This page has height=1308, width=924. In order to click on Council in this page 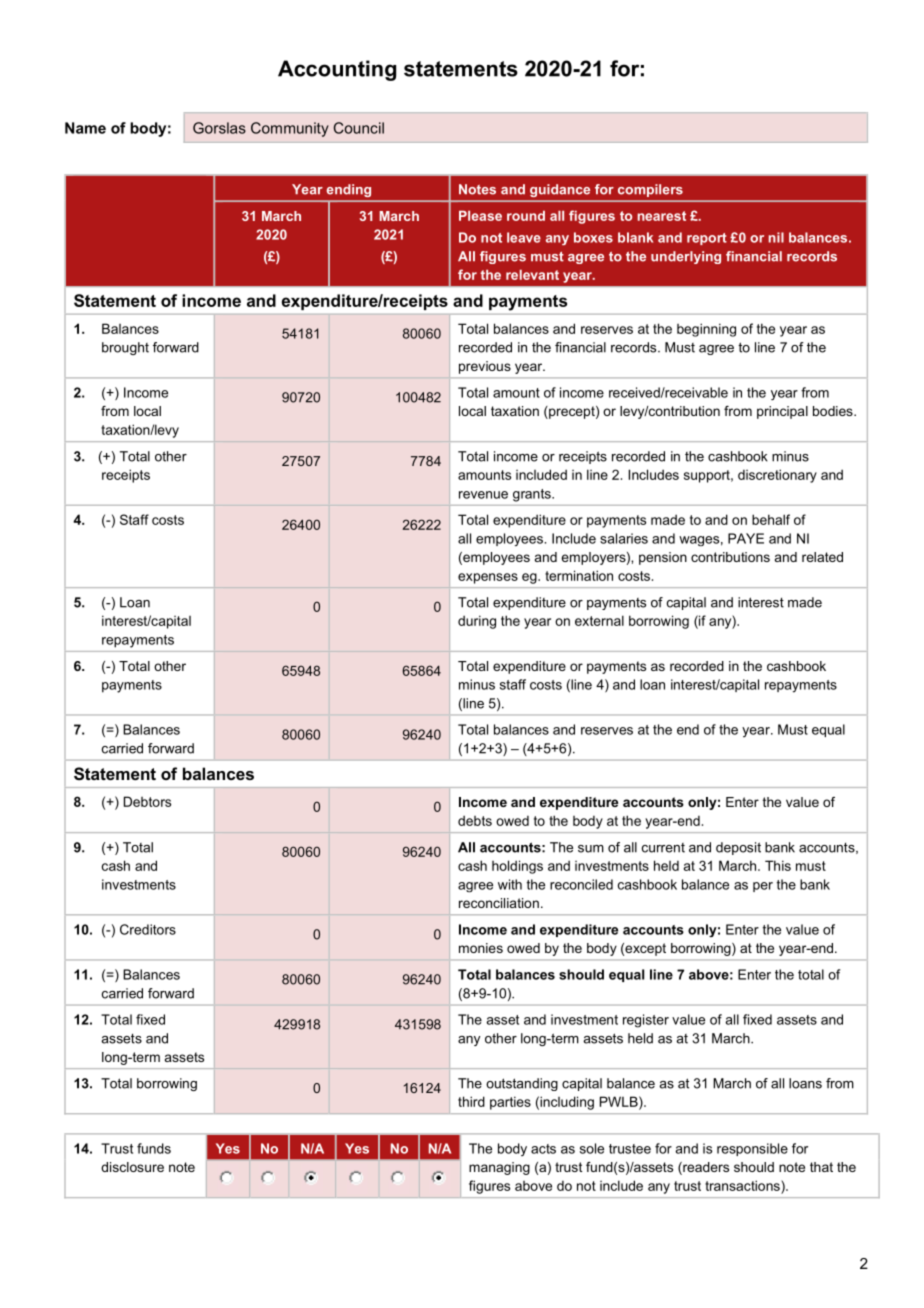, I will do `click(359, 128)`.
